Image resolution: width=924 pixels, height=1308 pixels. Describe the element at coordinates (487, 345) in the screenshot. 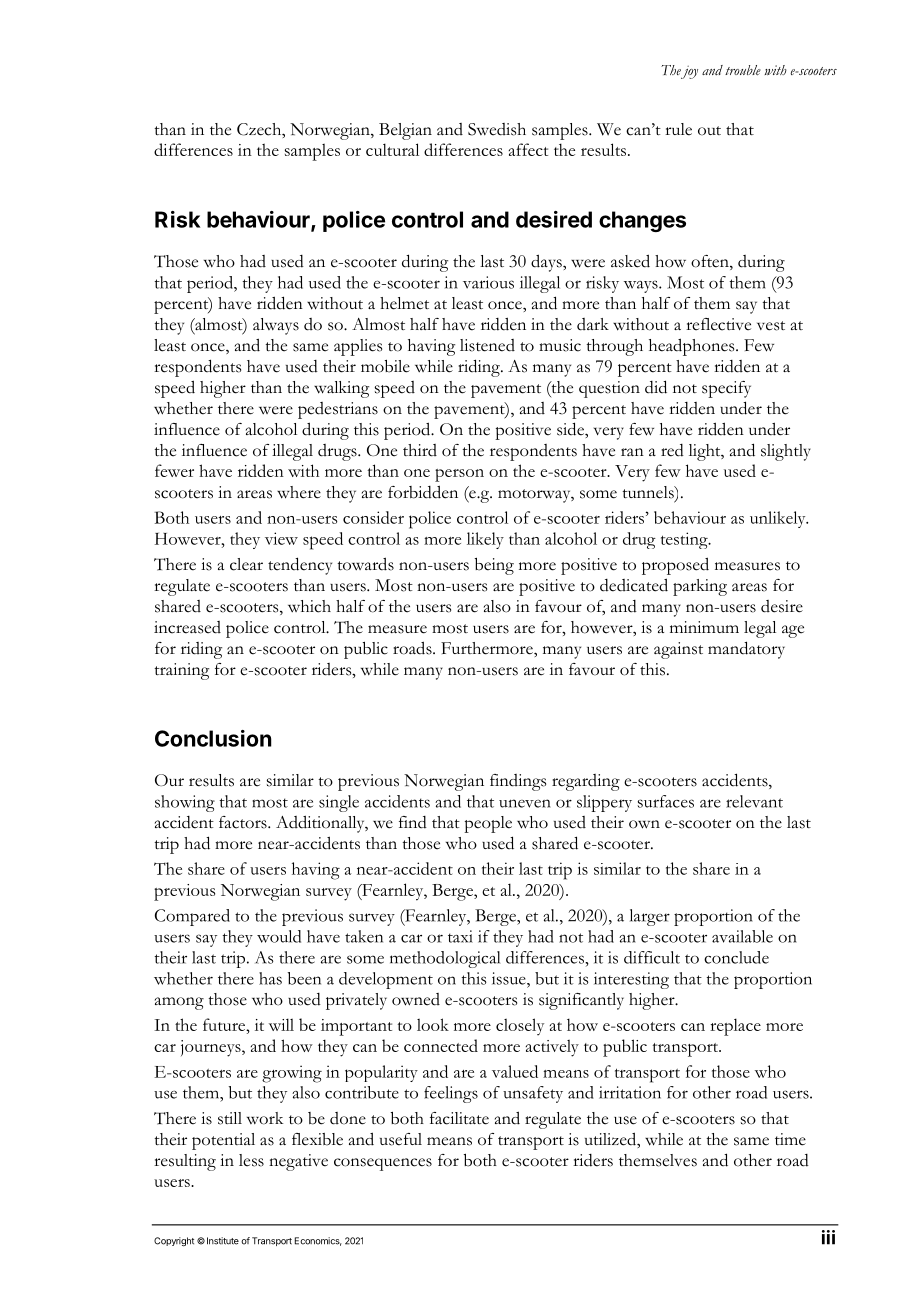

I see `listened` at that location.
